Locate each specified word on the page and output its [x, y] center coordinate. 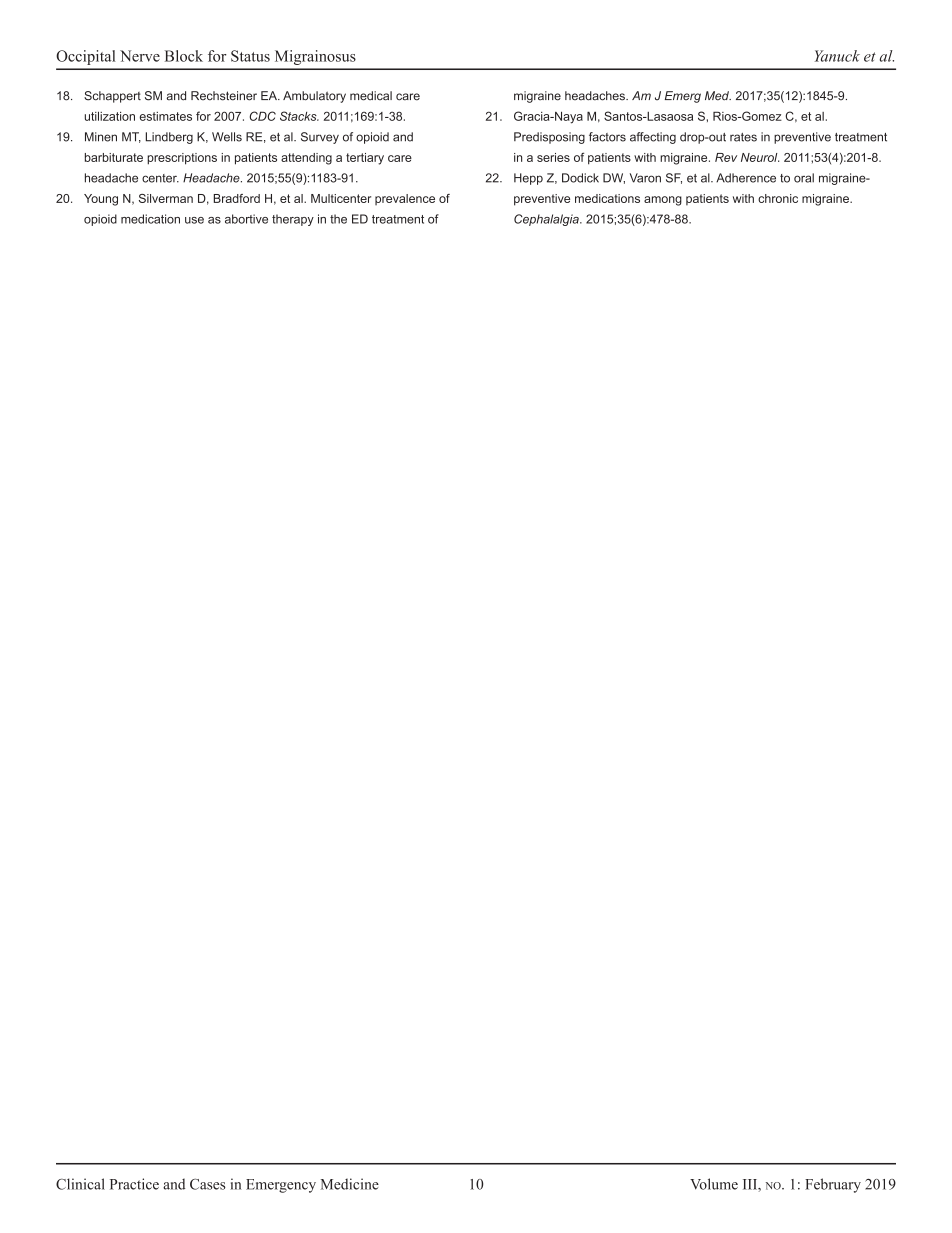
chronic [778, 198]
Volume [714, 1184]
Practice [134, 1184]
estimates [166, 116]
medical [371, 96]
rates [743, 137]
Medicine [350, 1184]
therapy [293, 220]
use [194, 220]
